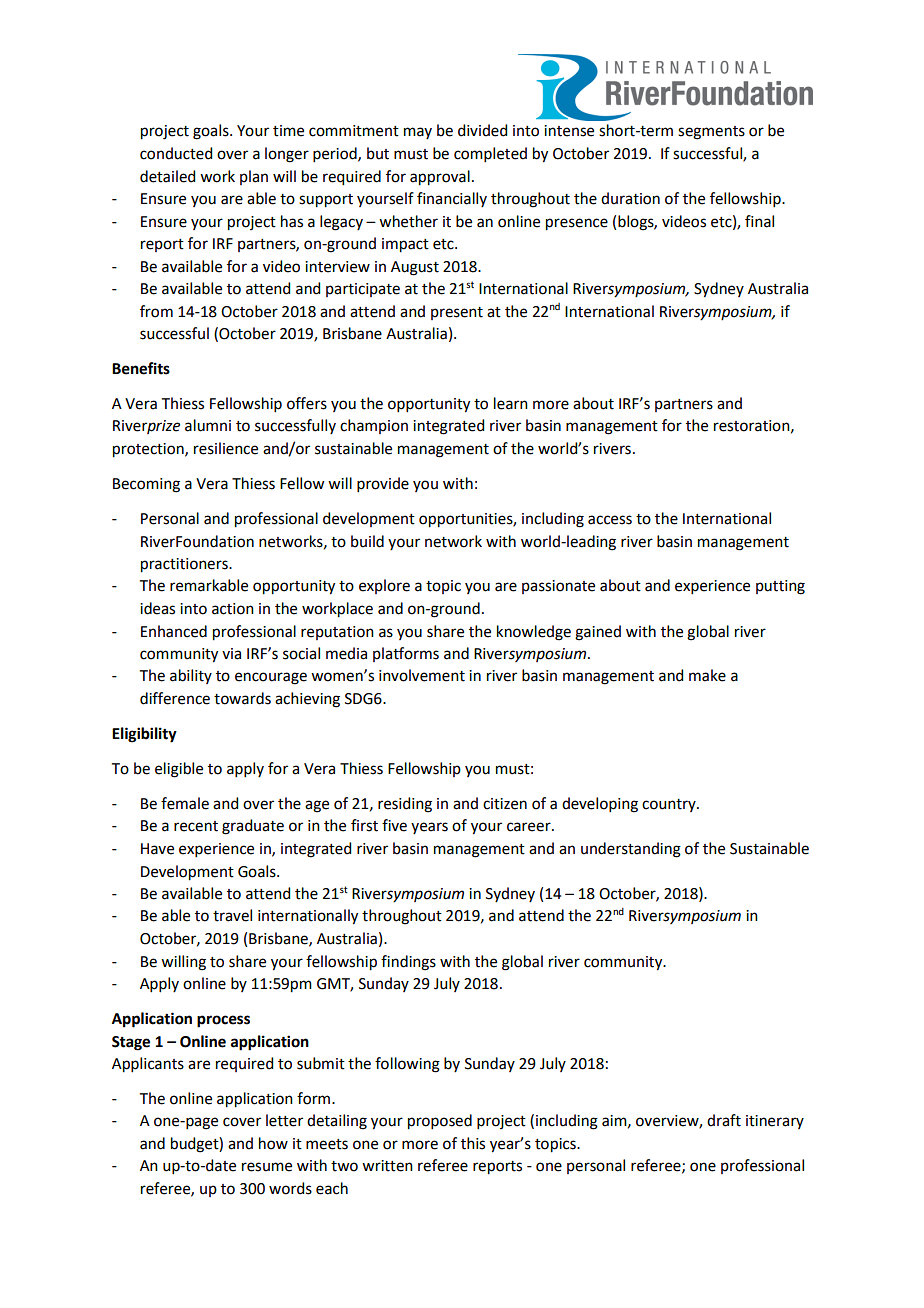  Describe the element at coordinates (505, 804) in the screenshot. I see `citizen` at that location.
